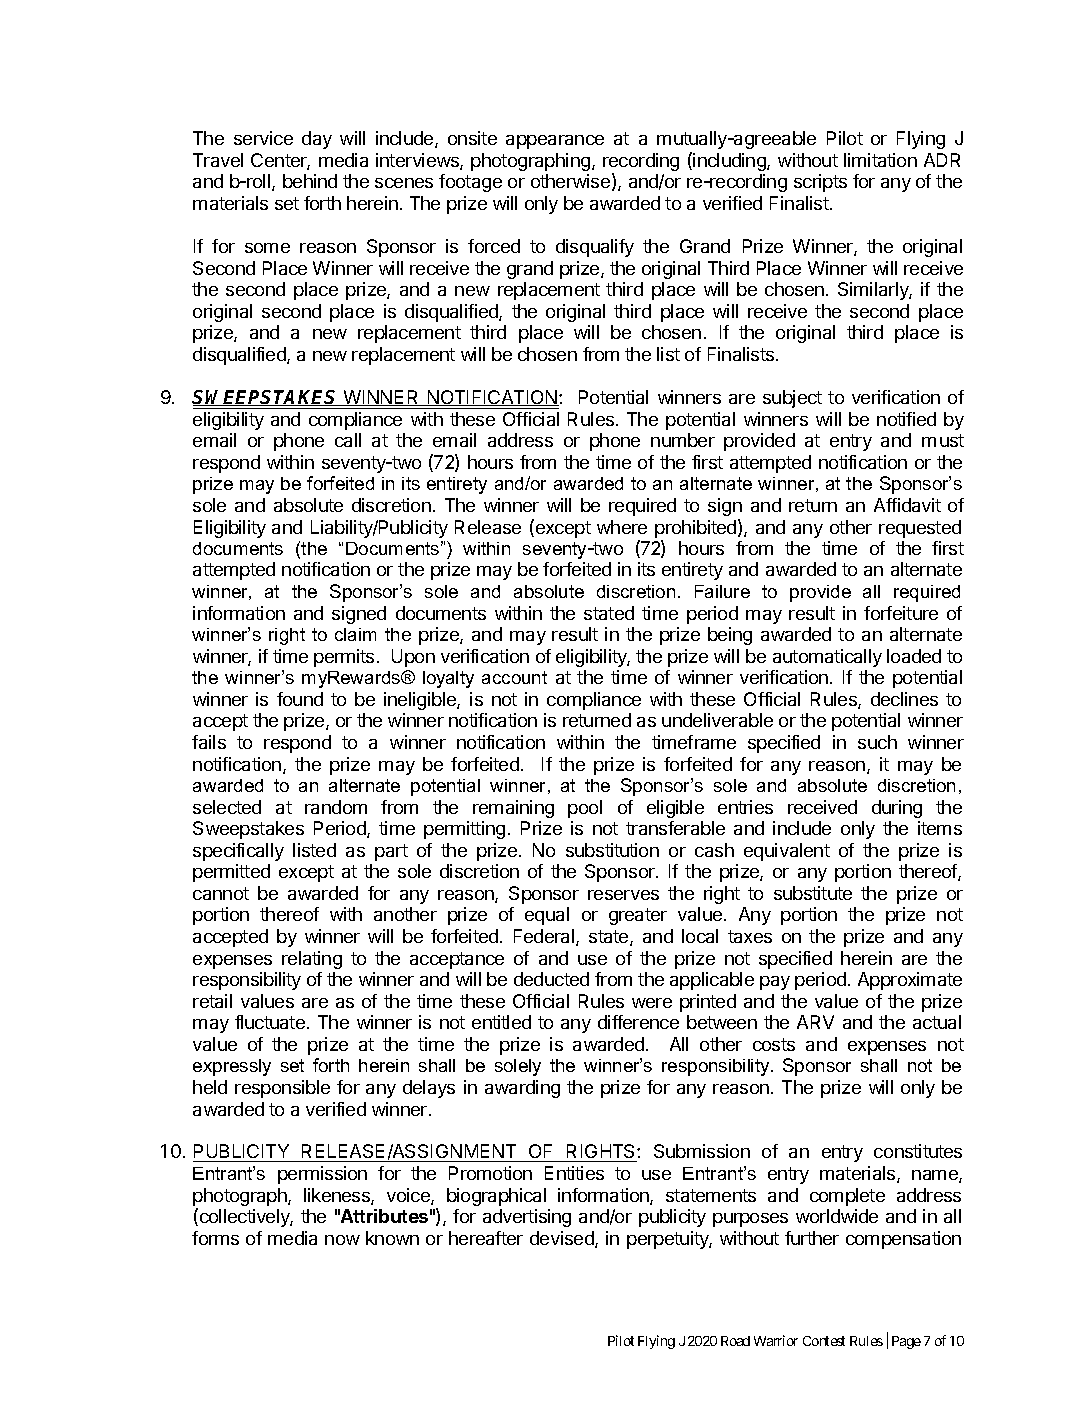  What do you see at coordinates (215, 1238) in the screenshot?
I see `forms` at bounding box center [215, 1238].
